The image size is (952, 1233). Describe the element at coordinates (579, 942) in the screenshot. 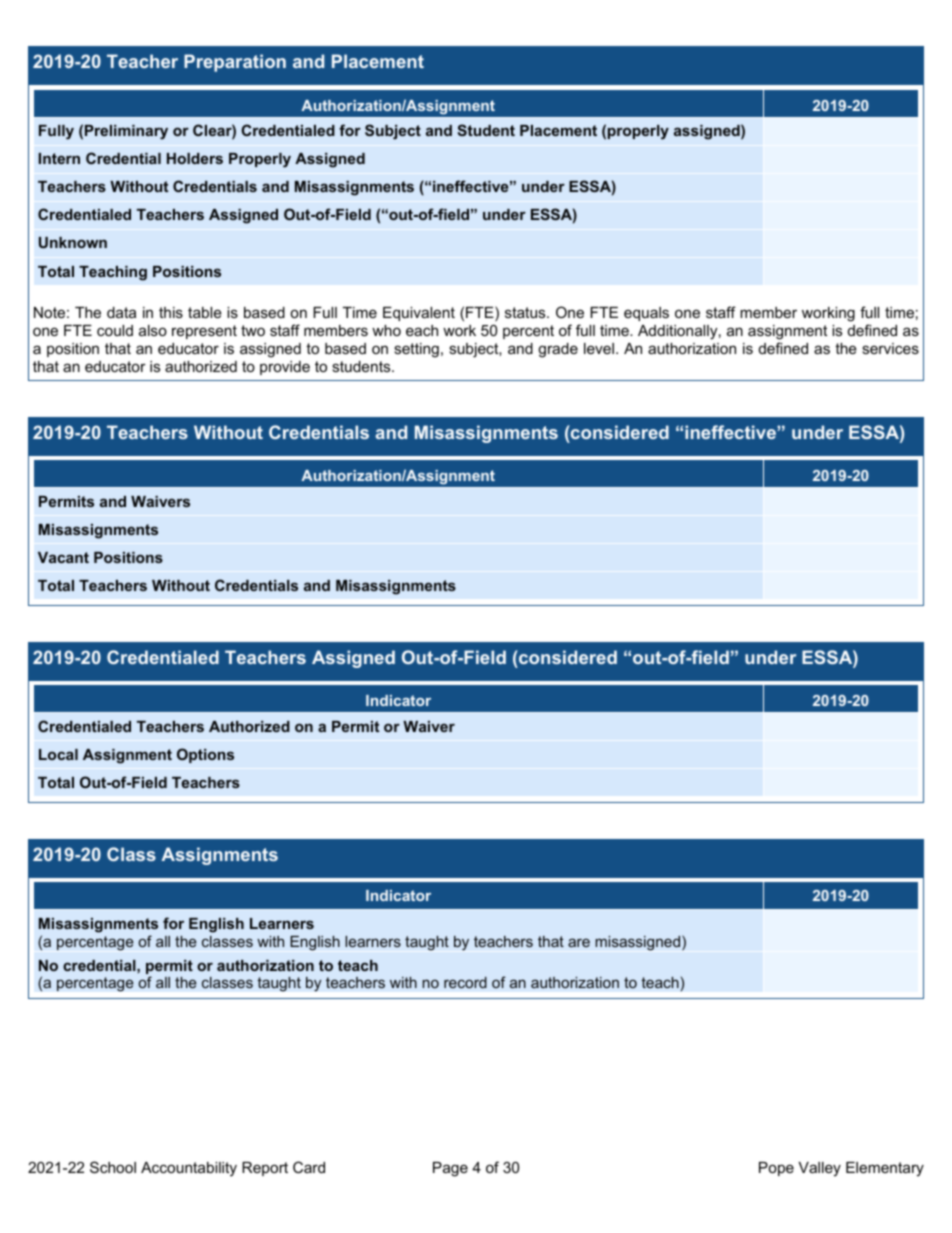

I see `are` at that location.
